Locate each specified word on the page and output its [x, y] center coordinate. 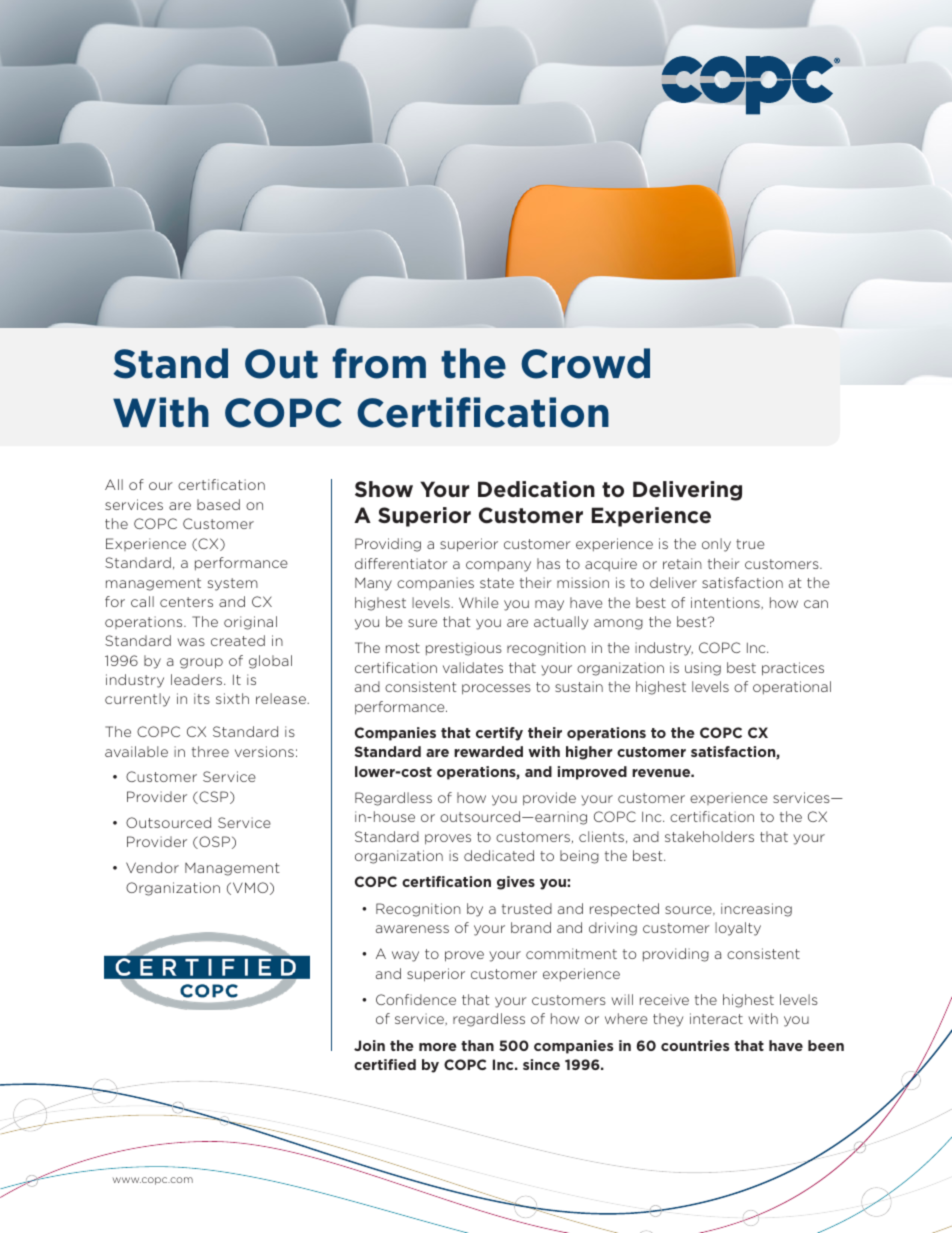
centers [186, 602]
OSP [213, 842]
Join [369, 1045]
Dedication [536, 489]
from [379, 363]
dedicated [499, 855]
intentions [726, 603]
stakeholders [709, 836]
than [477, 1045]
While [478, 602]
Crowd [585, 363]
